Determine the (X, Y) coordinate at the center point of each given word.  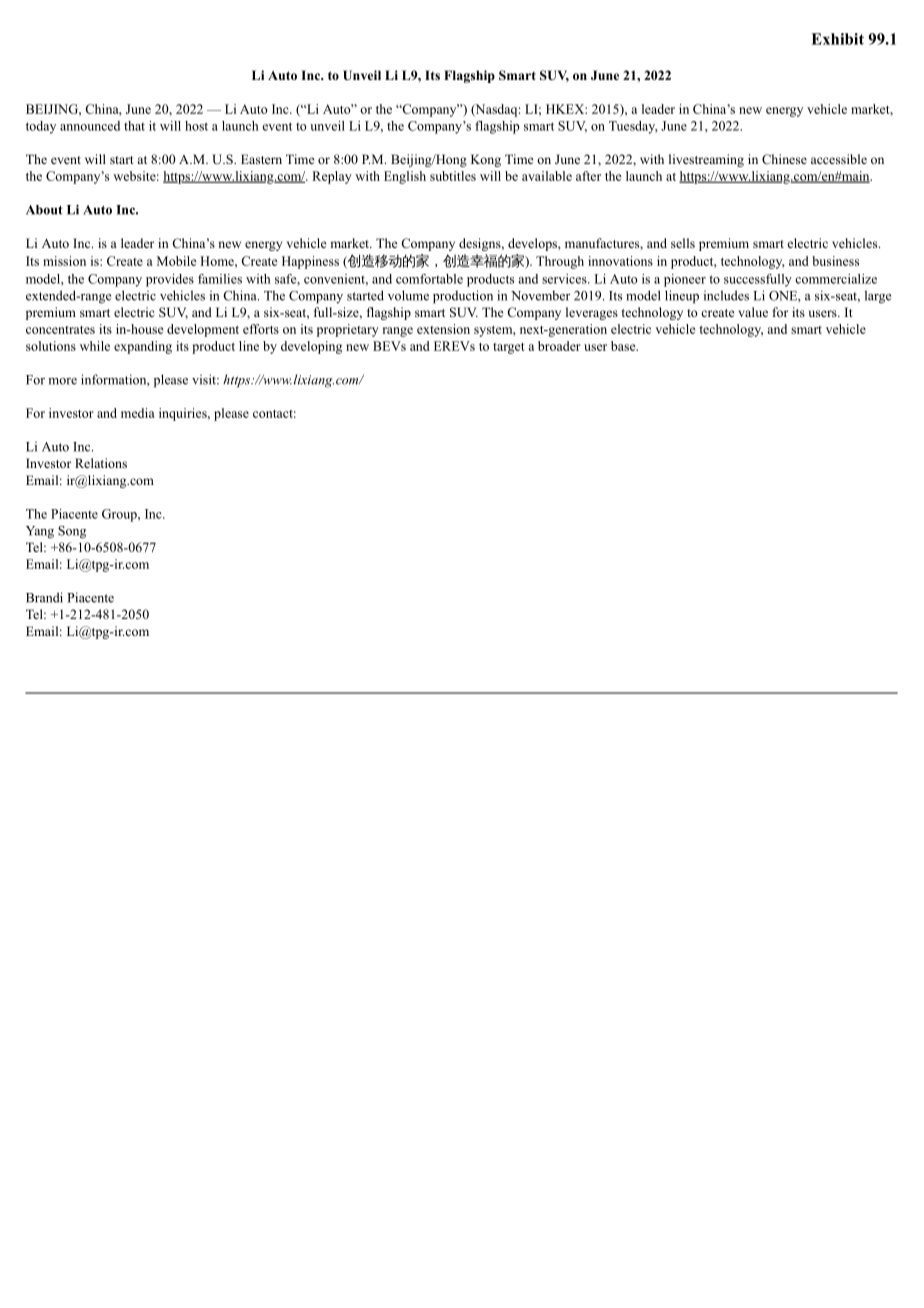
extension (443, 329)
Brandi (44, 597)
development (203, 330)
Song (72, 532)
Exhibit (837, 39)
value (753, 312)
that (134, 126)
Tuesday (633, 127)
